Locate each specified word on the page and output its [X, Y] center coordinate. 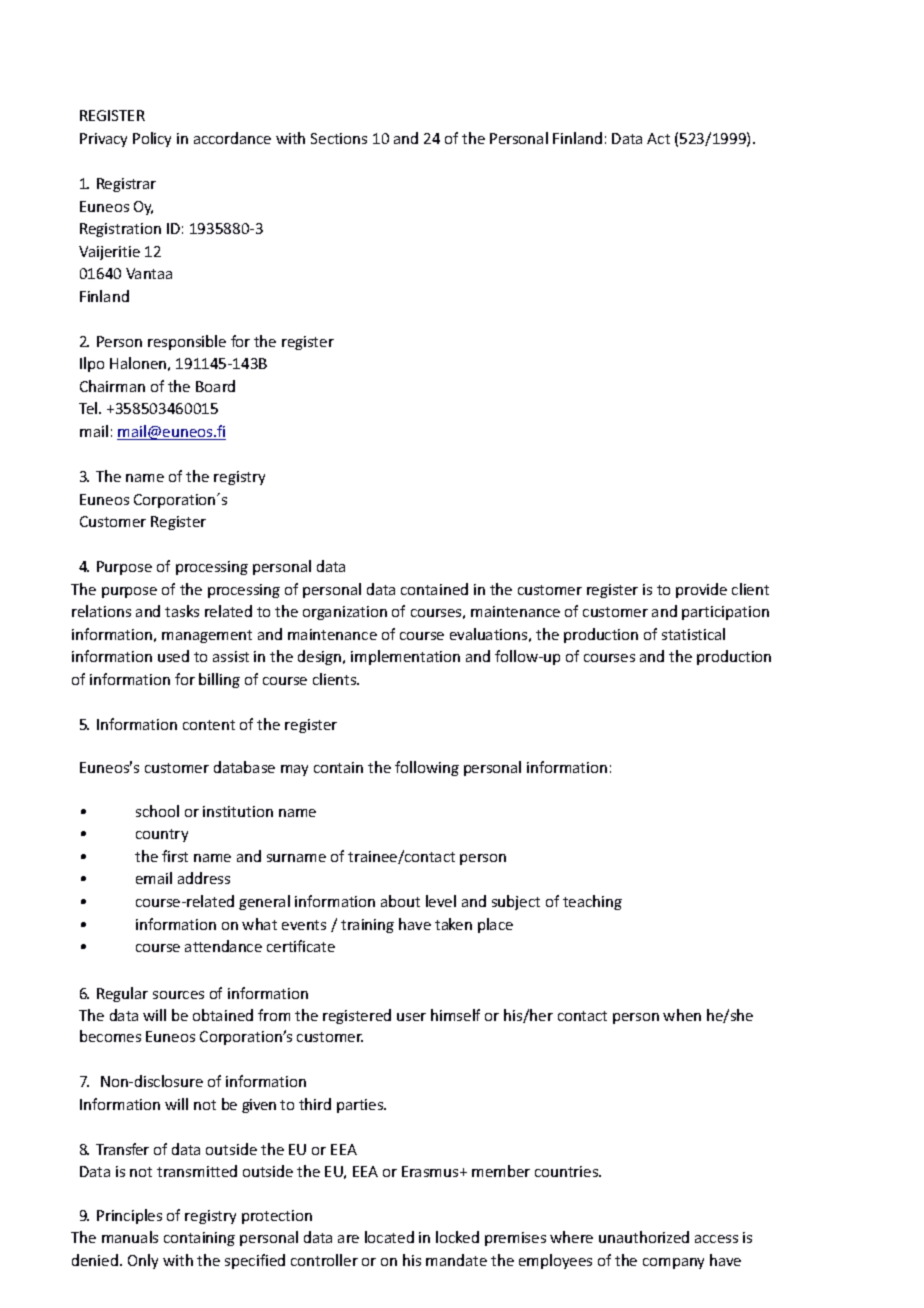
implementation [405, 657]
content [209, 725]
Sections [339, 138]
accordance [232, 138]
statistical [693, 634]
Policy [152, 139]
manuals [130, 1237]
